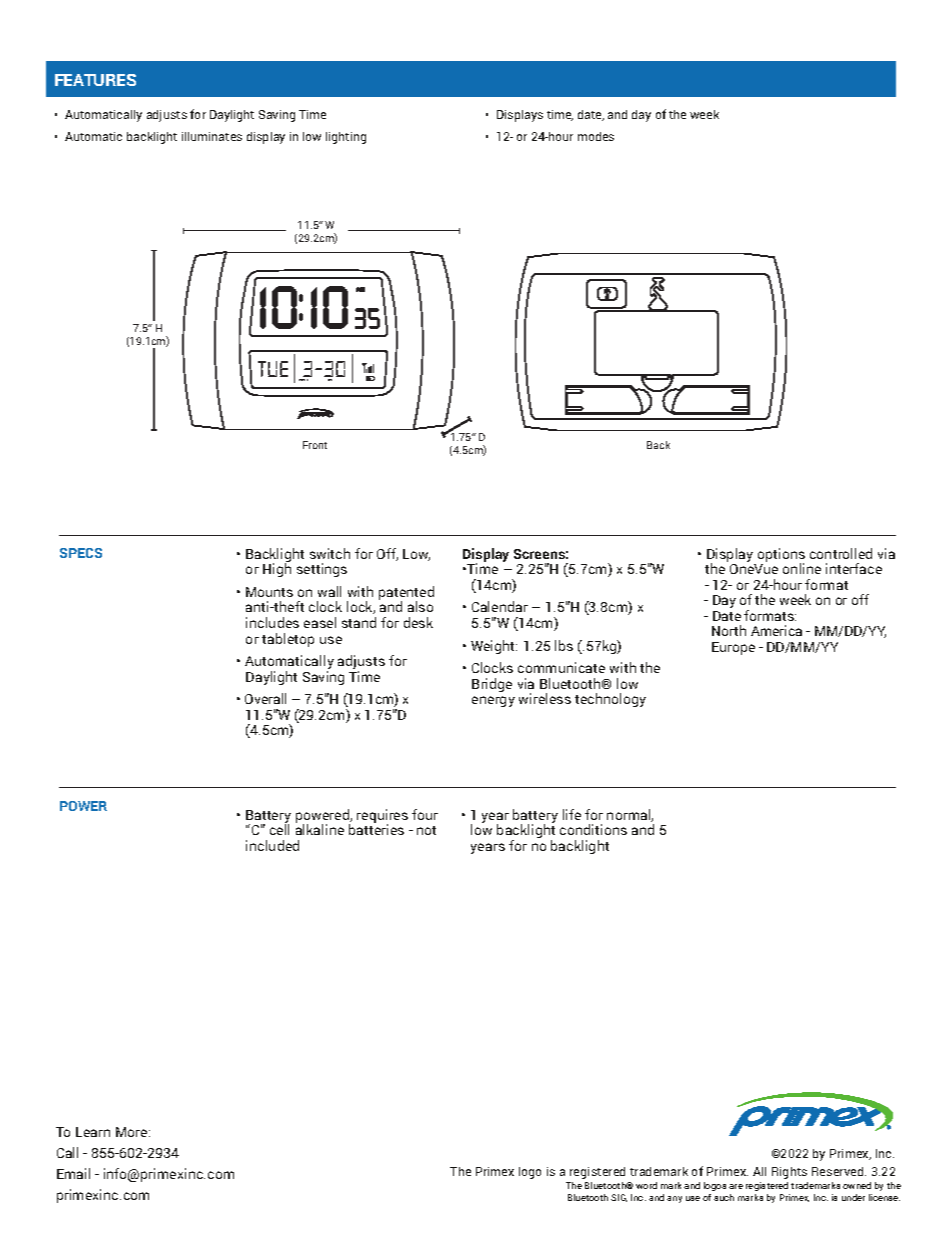 Image resolution: width=952 pixels, height=1233 pixels. I want to click on lighting, so click(346, 138).
